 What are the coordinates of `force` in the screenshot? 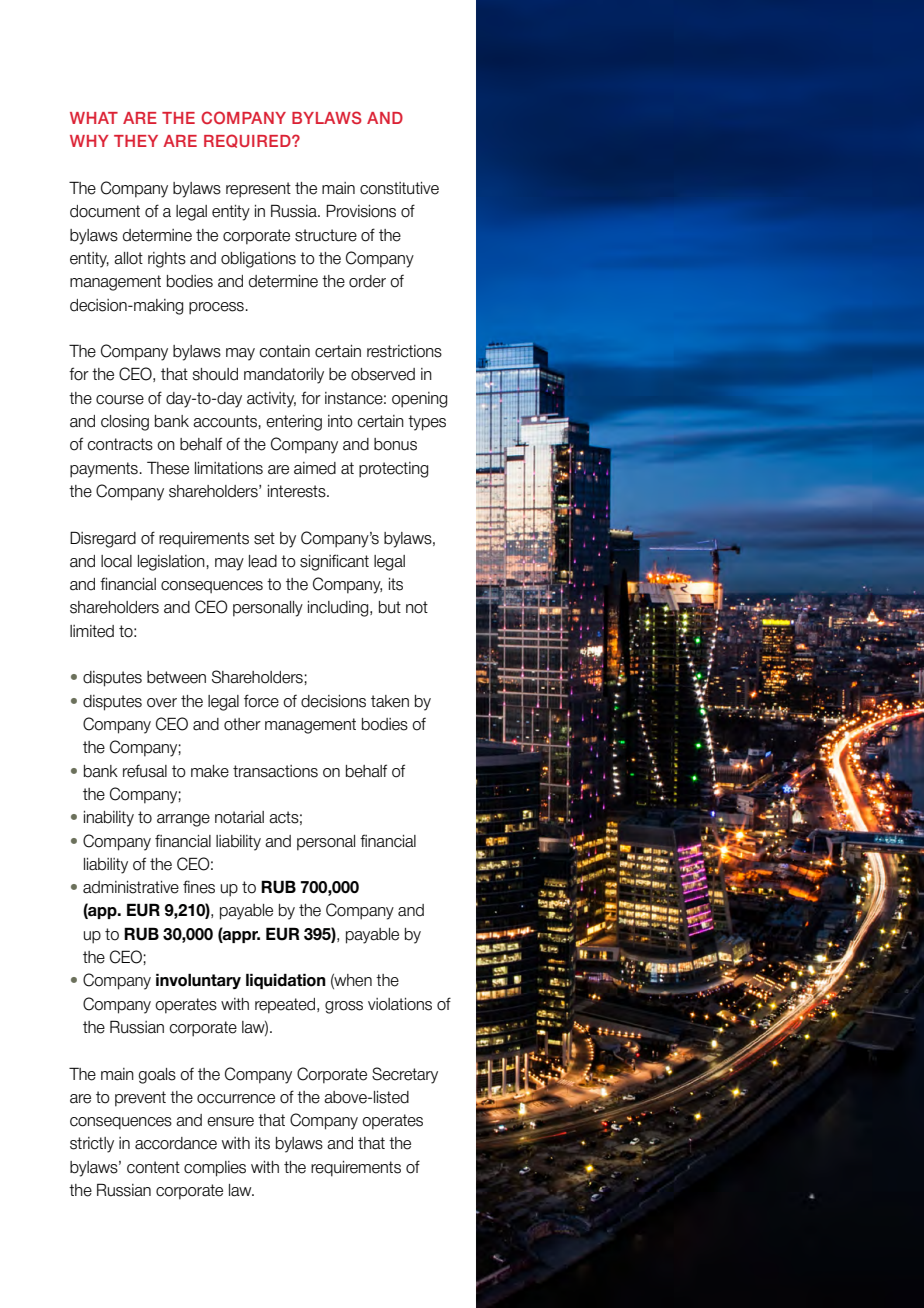 It's located at (261, 701).
